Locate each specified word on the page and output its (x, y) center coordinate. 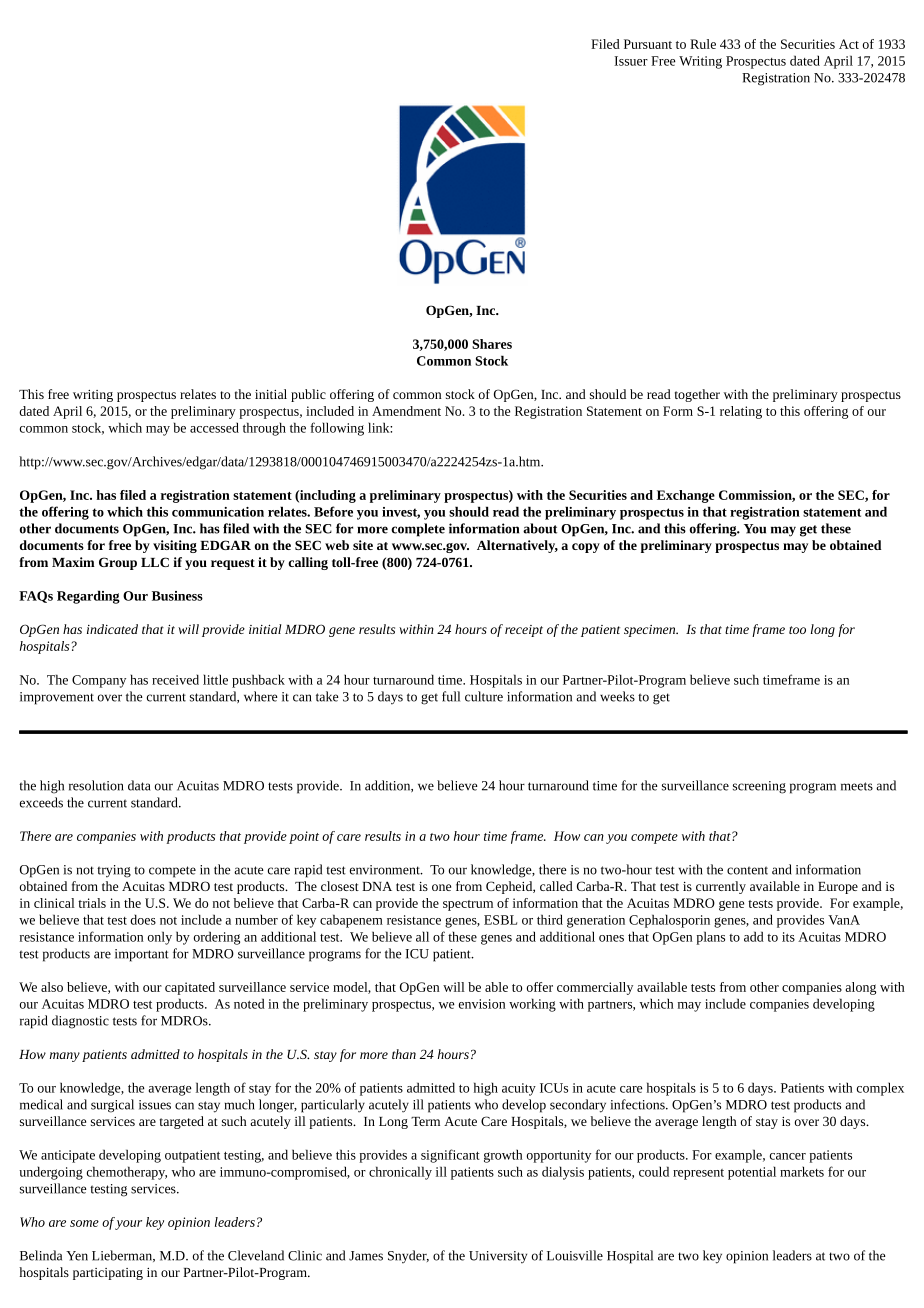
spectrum (468, 905)
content (747, 870)
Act (849, 44)
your (128, 1225)
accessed (214, 427)
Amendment (406, 411)
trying (114, 871)
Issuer (631, 61)
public (308, 395)
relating (741, 412)
